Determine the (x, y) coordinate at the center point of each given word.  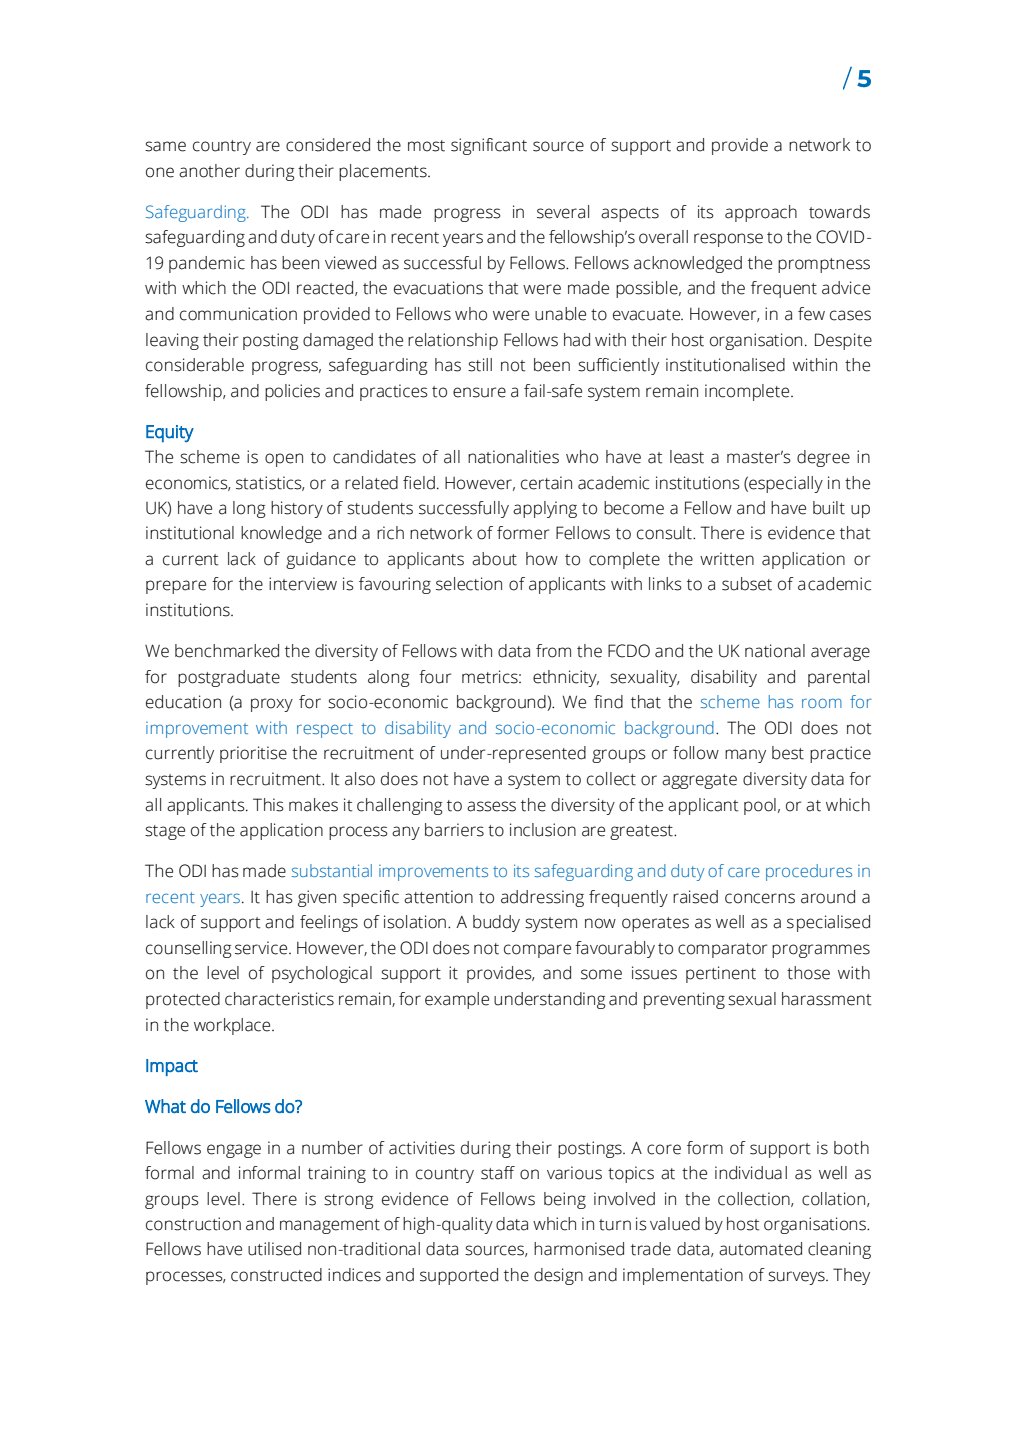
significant (489, 146)
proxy (272, 705)
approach (761, 213)
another (209, 171)
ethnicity (566, 678)
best (788, 753)
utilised (274, 1249)
